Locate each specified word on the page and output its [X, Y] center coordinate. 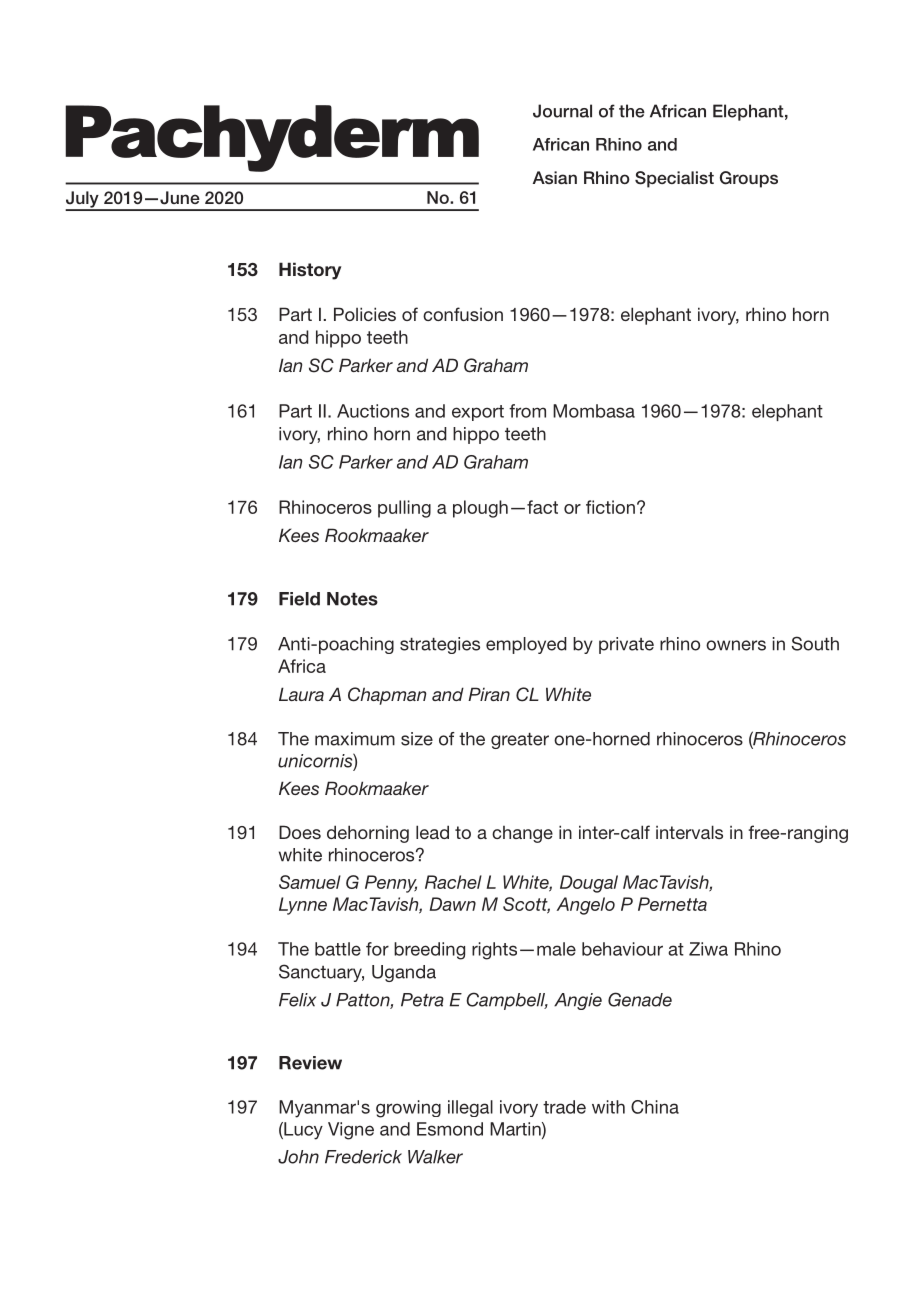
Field [299, 599]
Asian [555, 177]
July [83, 200]
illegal [470, 1108]
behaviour [622, 949]
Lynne [303, 906]
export [478, 413]
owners [736, 645]
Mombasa [594, 411]
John [298, 1157]
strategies [440, 645]
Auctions [373, 411]
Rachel [453, 882]
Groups [749, 179]
